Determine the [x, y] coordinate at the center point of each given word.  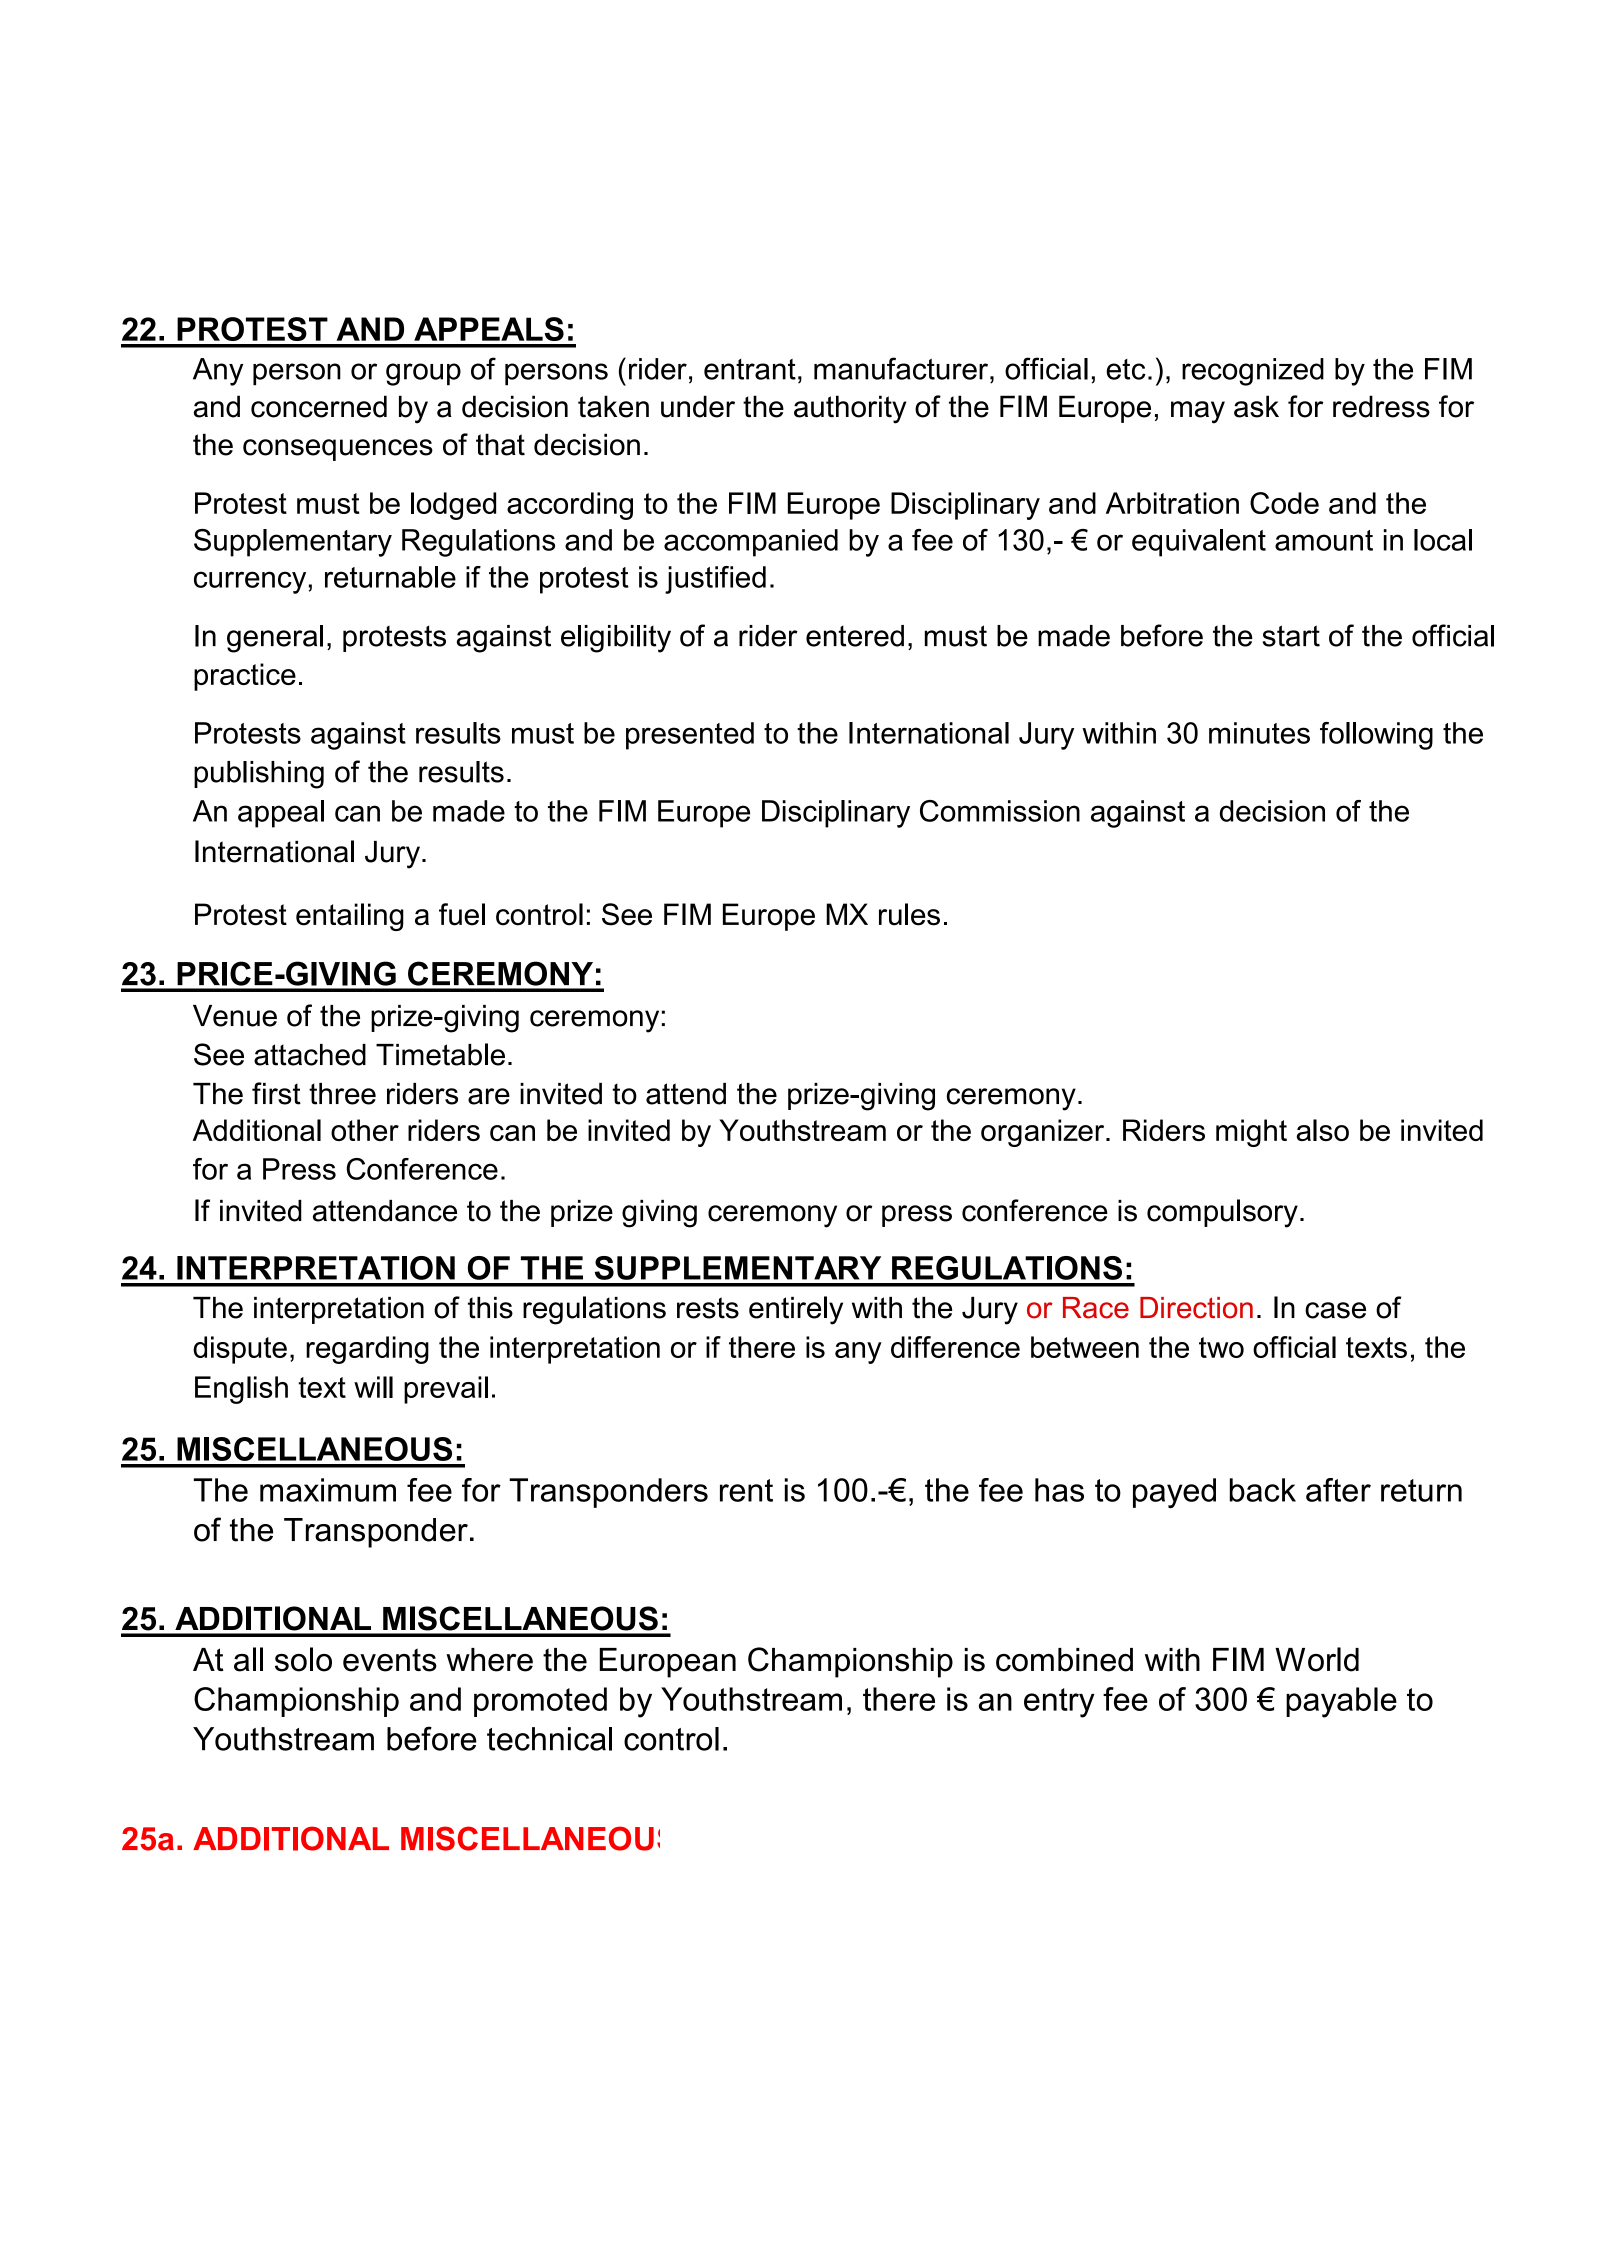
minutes [1259, 733]
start [1291, 636]
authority [850, 409]
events [390, 1660]
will [373, 1387]
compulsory [1222, 1213]
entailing [350, 917]
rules [909, 914]
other [365, 1130]
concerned [319, 406]
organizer [1044, 1133]
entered [855, 636]
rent [746, 1490]
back [1263, 1490]
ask [1256, 406]
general [275, 639]
